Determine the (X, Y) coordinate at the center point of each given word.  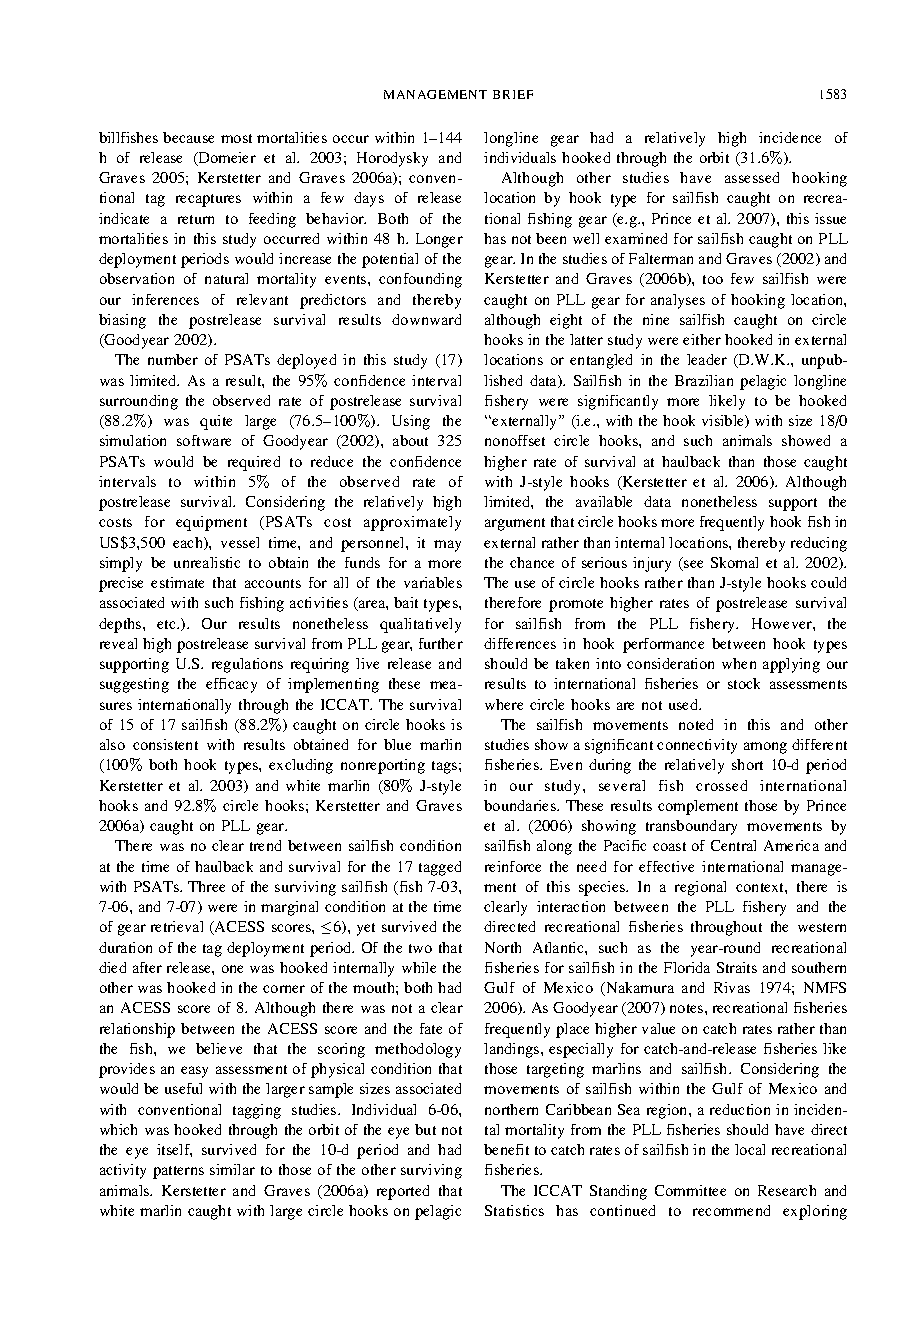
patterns (178, 1172)
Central (733, 845)
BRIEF (513, 94)
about (410, 440)
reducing (819, 544)
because (188, 137)
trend (265, 845)
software (204, 440)
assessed (752, 177)
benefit (506, 1149)
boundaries (521, 805)
